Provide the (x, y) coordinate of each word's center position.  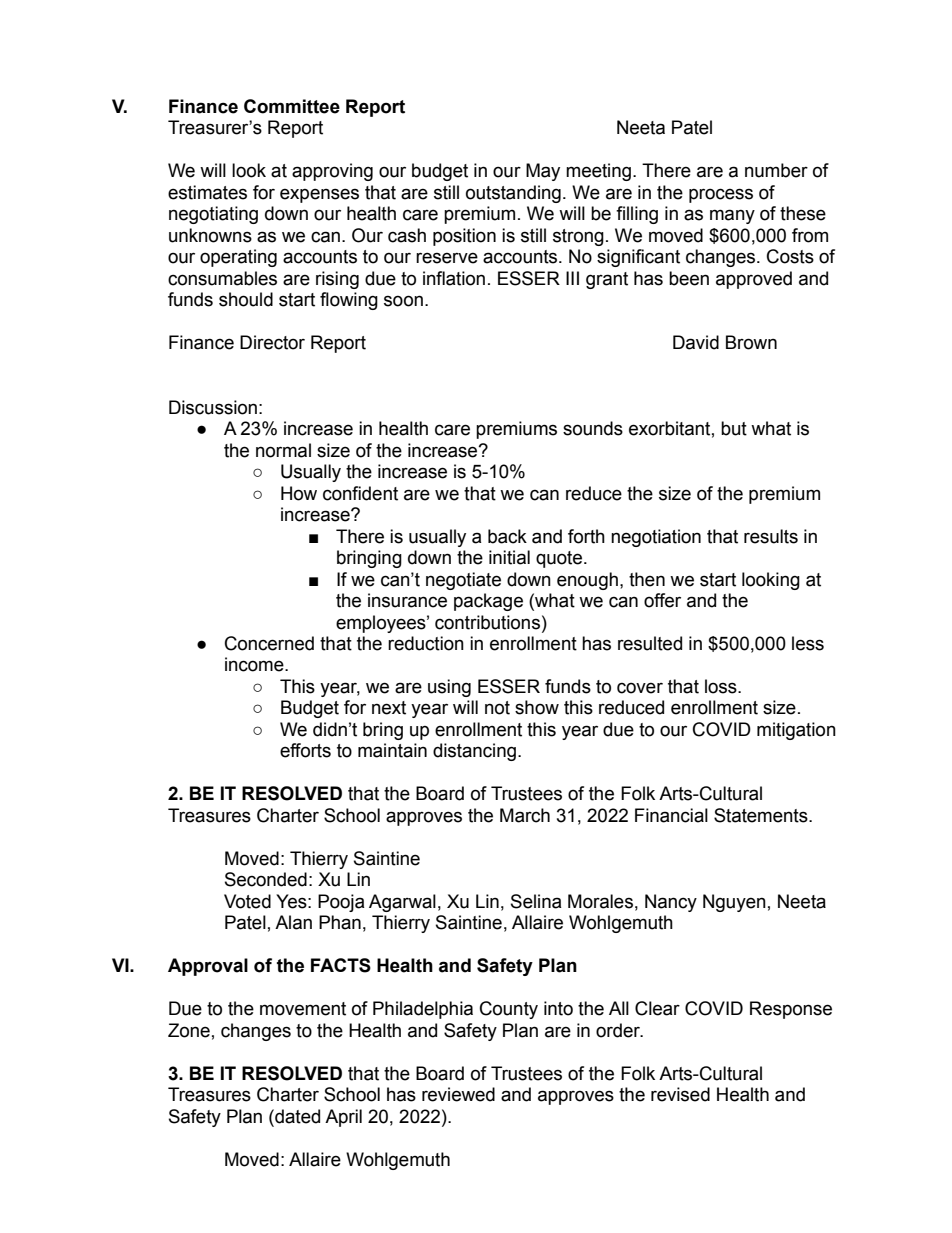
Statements (762, 815)
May (543, 172)
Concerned (269, 643)
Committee (292, 106)
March (525, 815)
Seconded (266, 879)
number (776, 170)
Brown (751, 342)
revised (680, 1094)
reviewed (458, 1094)
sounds (593, 428)
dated (296, 1116)
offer (662, 600)
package (488, 602)
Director (272, 342)
